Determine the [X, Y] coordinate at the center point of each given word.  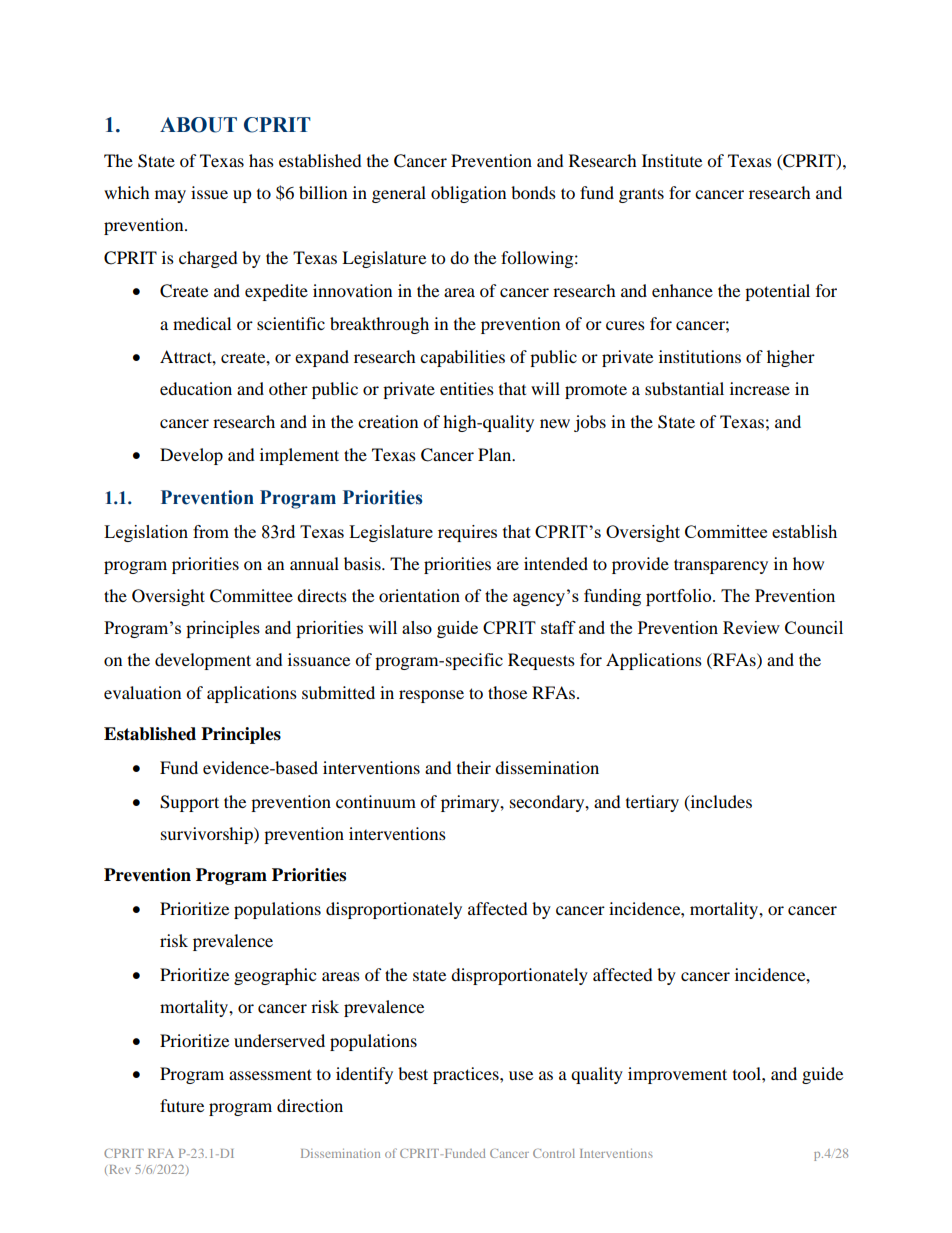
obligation [468, 194]
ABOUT [198, 125]
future [182, 1105]
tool [748, 1073]
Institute [672, 160]
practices [467, 1075]
